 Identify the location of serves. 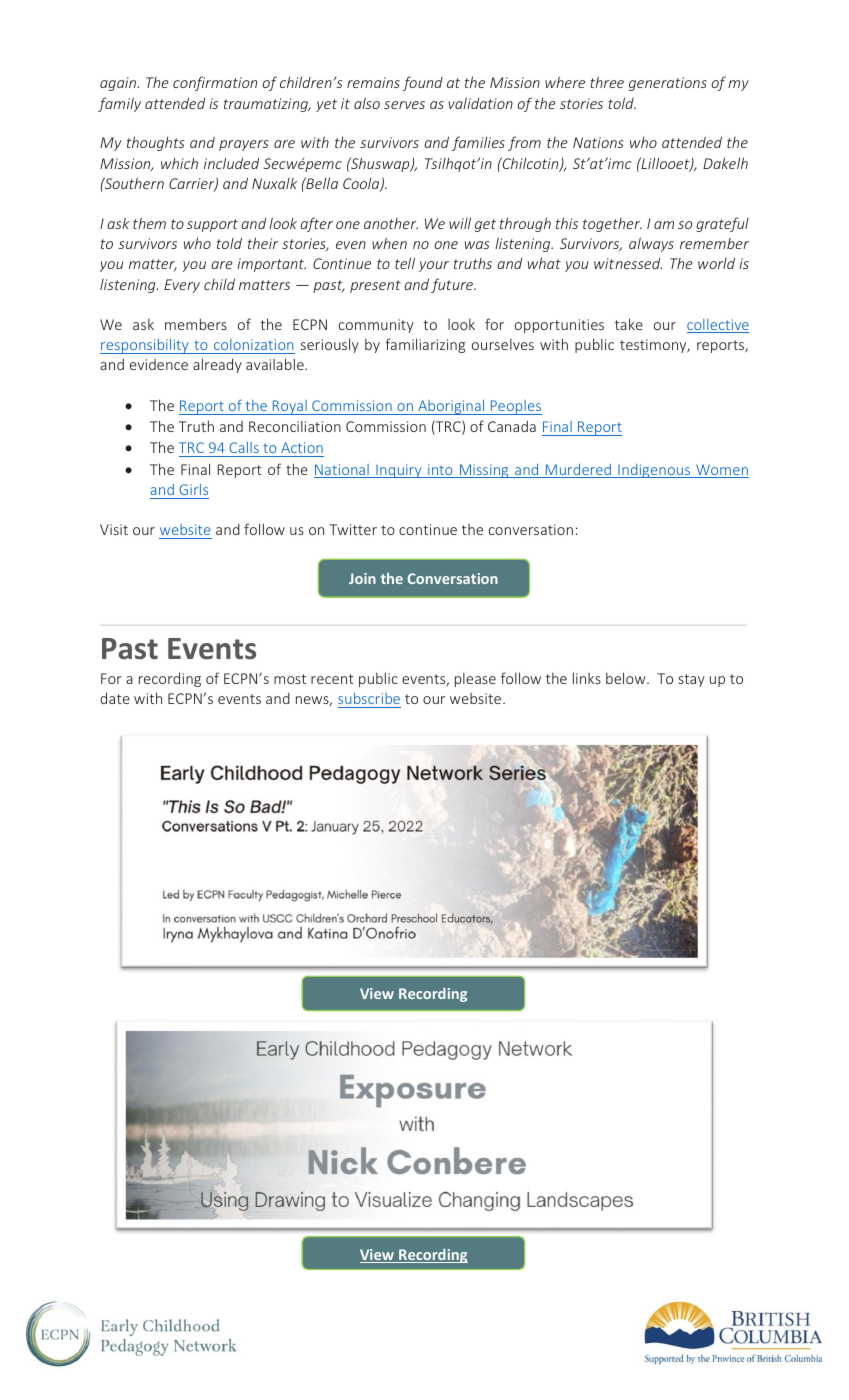
(404, 105).
